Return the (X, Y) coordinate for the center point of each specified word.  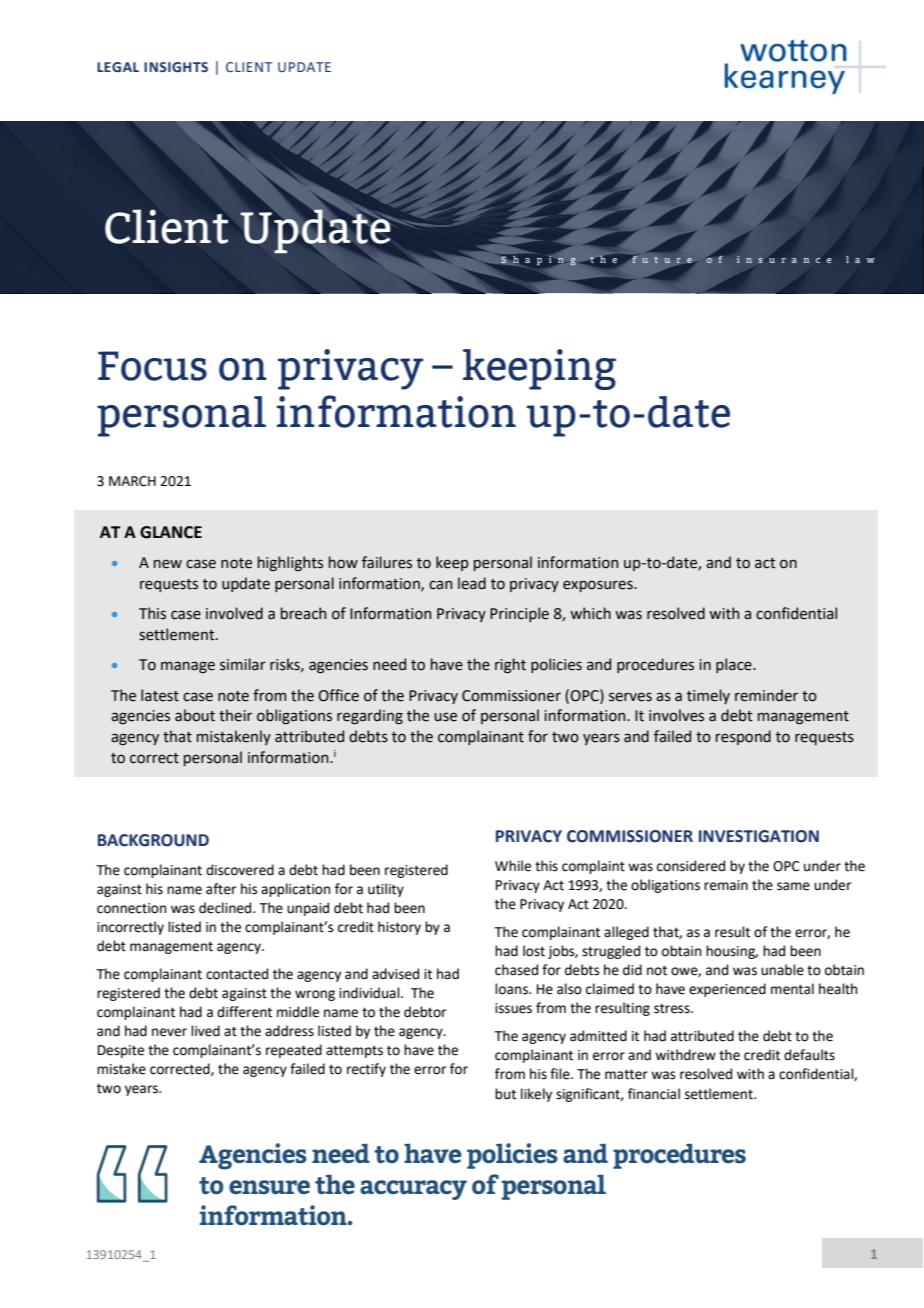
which (590, 613)
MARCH (132, 481)
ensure (269, 1187)
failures (387, 562)
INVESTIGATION (759, 836)
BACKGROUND (153, 840)
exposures (599, 586)
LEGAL (118, 67)
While (513, 866)
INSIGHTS (176, 67)
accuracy (413, 1190)
